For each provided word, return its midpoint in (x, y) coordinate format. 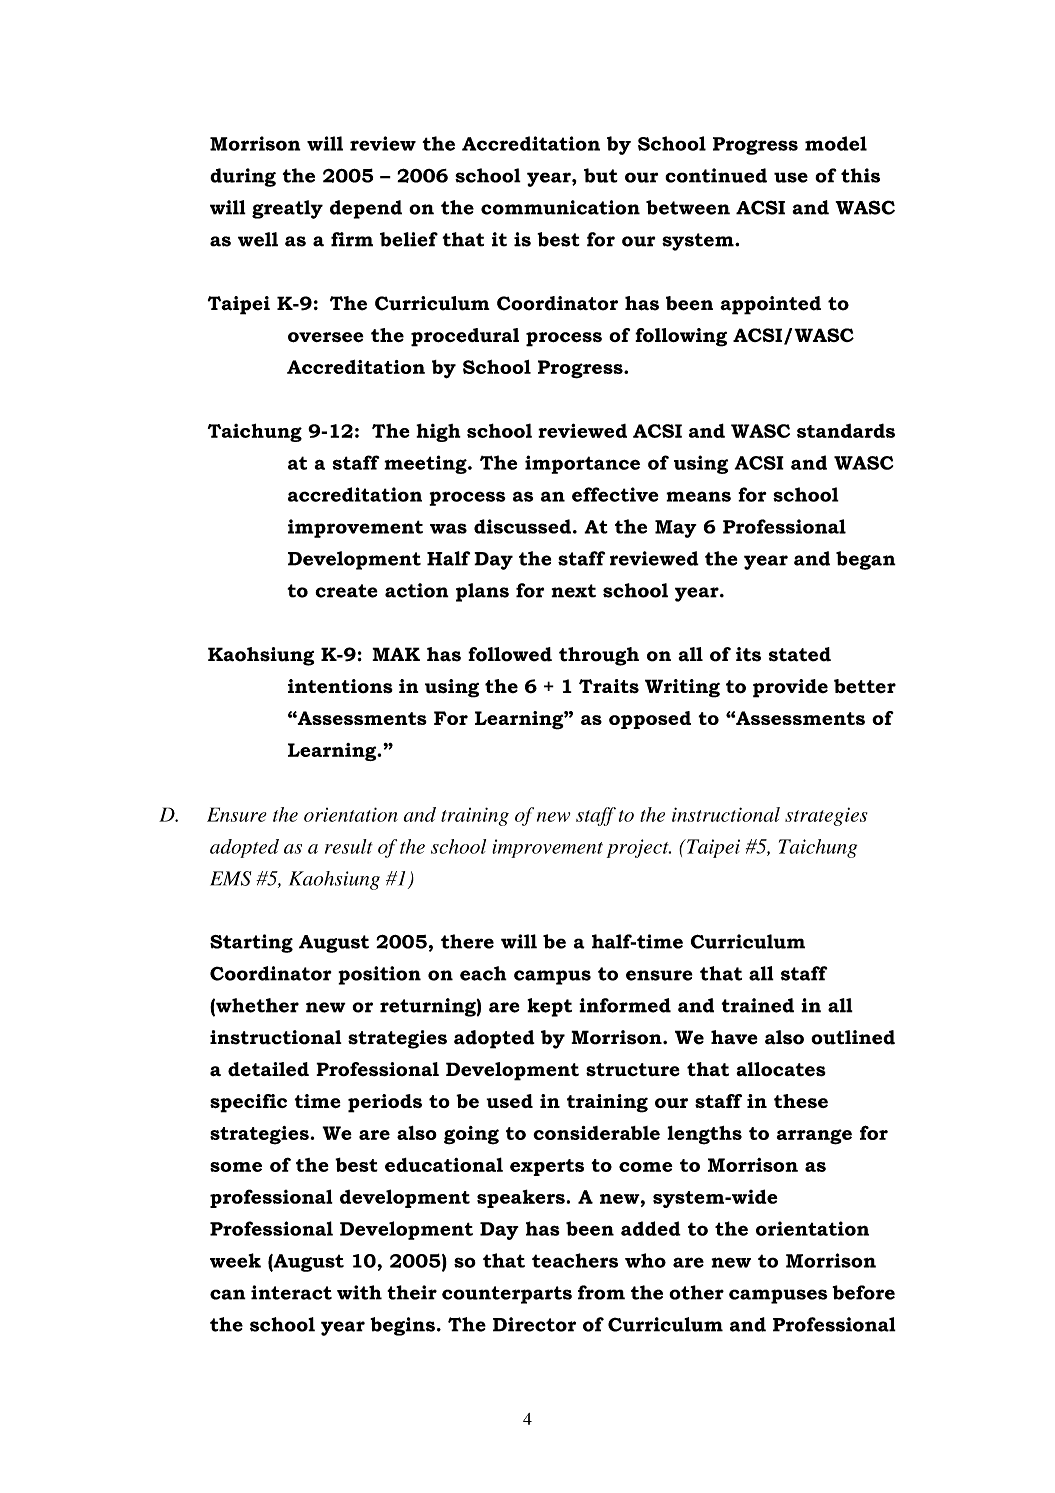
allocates (781, 1069)
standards (846, 430)
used (509, 1101)
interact (291, 1292)
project (639, 848)
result (349, 846)
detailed (268, 1069)
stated (800, 654)
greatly (287, 209)
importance (582, 464)
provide (790, 688)
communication (560, 207)
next (573, 591)
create (346, 591)
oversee (326, 337)
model (836, 143)
